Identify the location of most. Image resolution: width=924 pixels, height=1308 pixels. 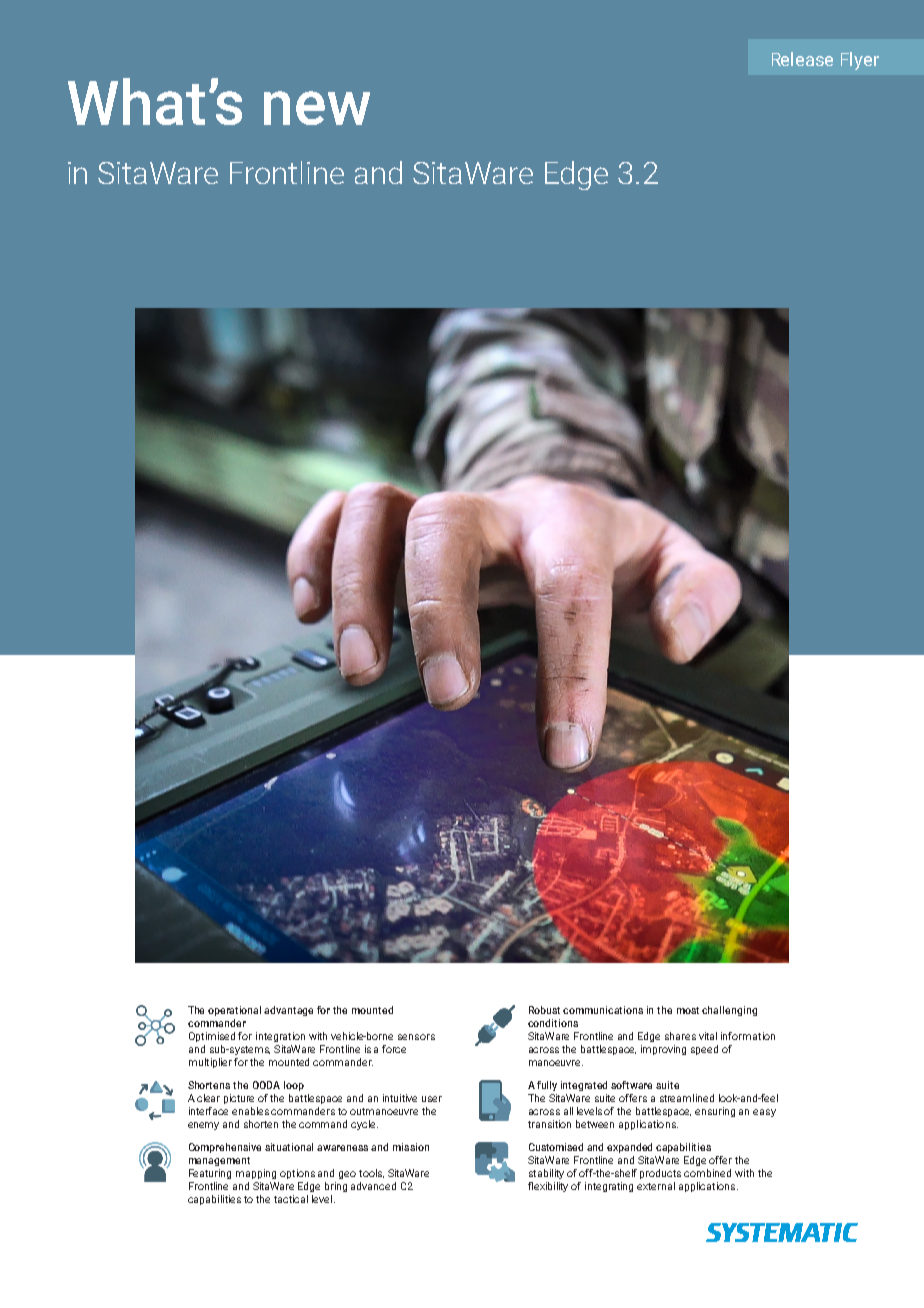
(688, 1010).
